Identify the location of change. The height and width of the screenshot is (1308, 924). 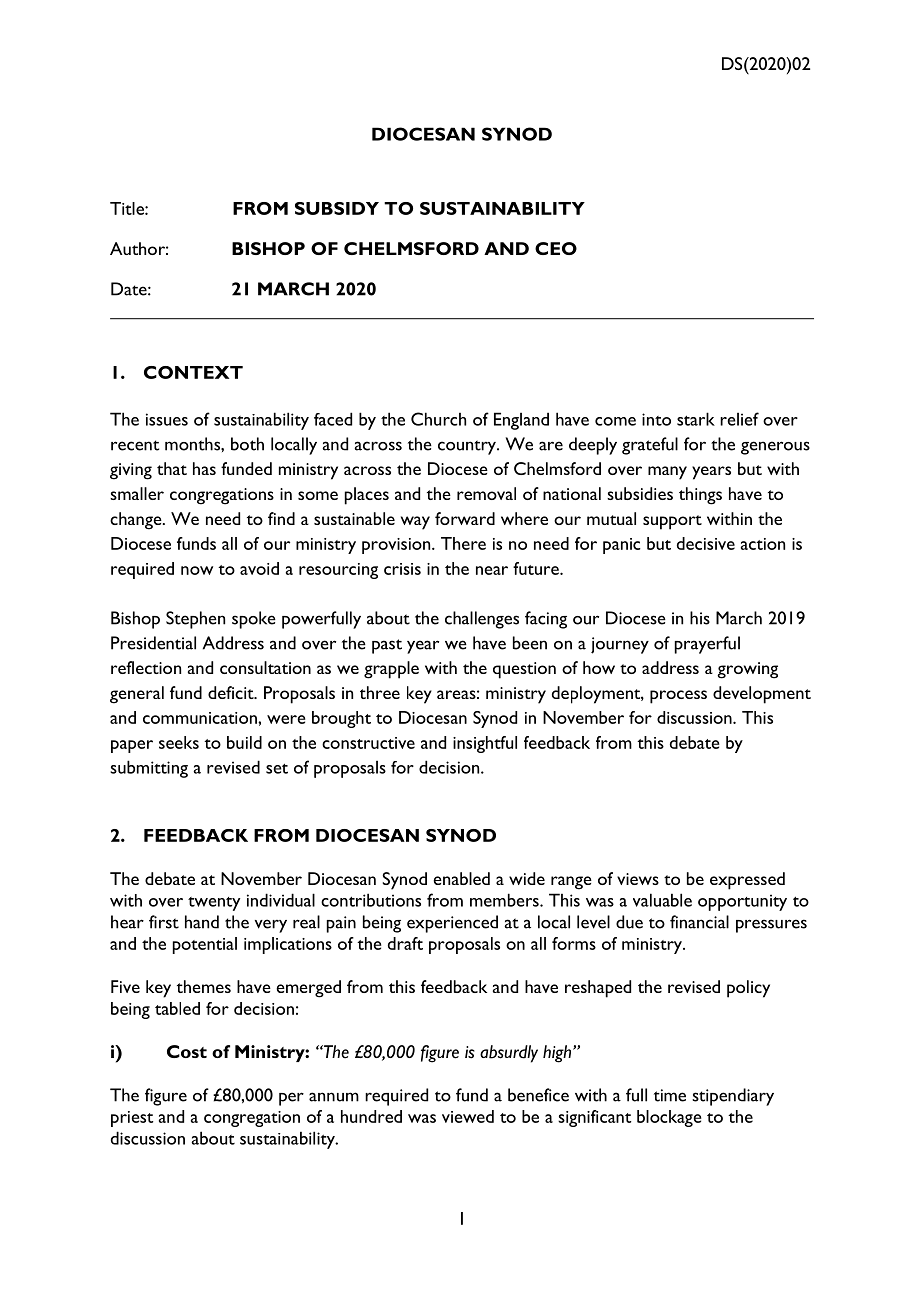
(137, 521).
